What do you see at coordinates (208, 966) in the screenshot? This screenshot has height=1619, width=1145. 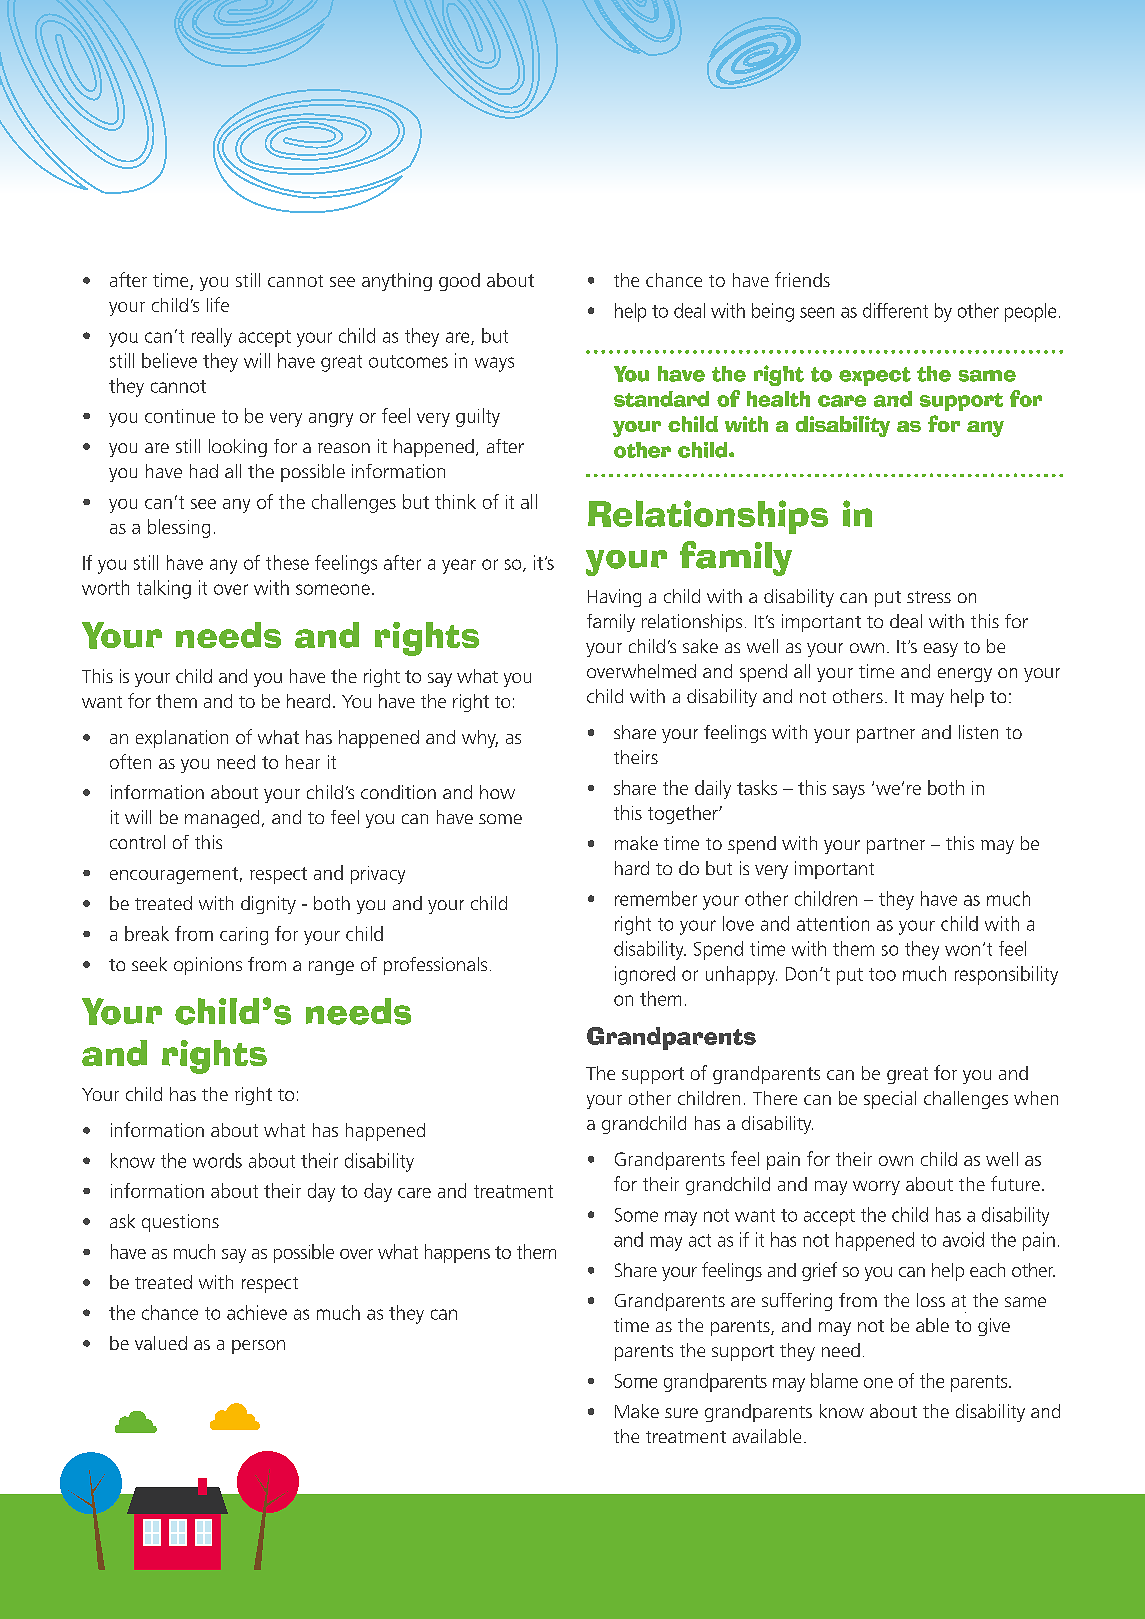 I see `opinions` at bounding box center [208, 966].
